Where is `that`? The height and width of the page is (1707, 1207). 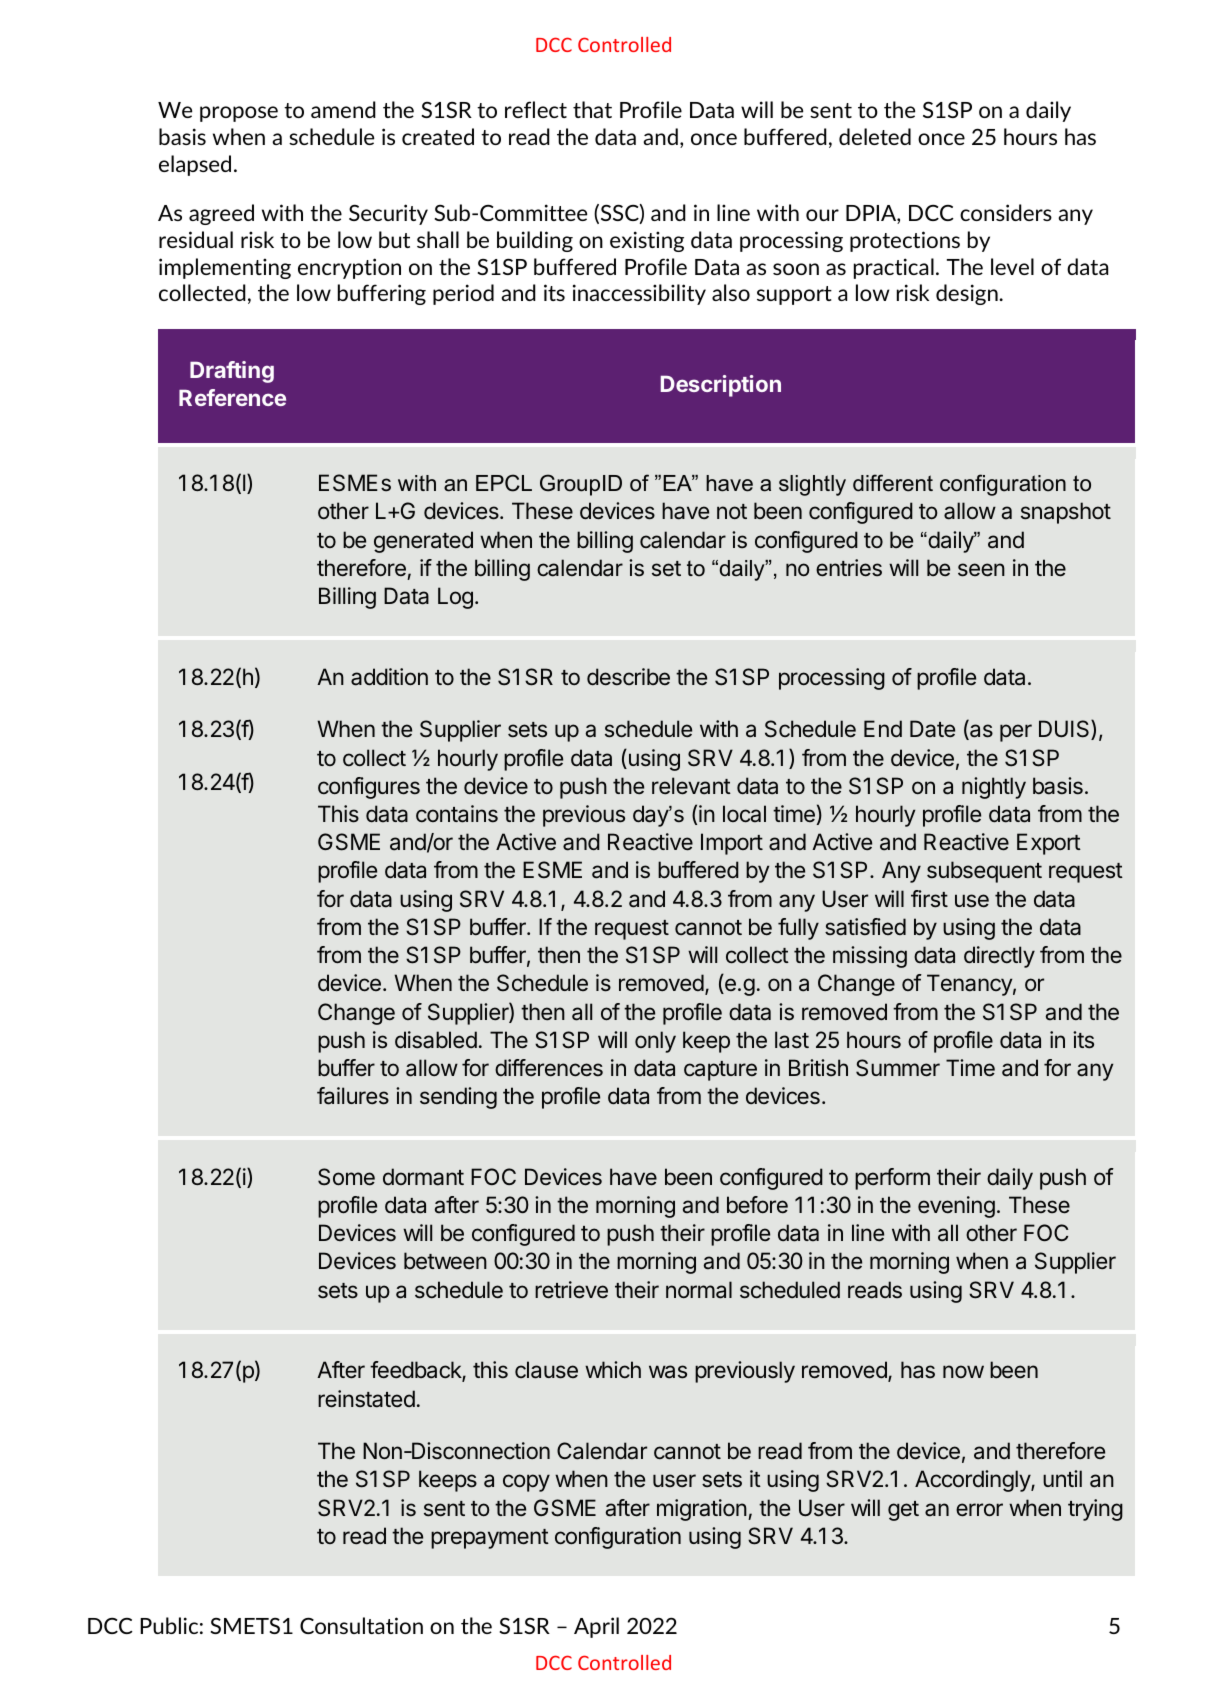
that is located at coordinates (592, 109).
